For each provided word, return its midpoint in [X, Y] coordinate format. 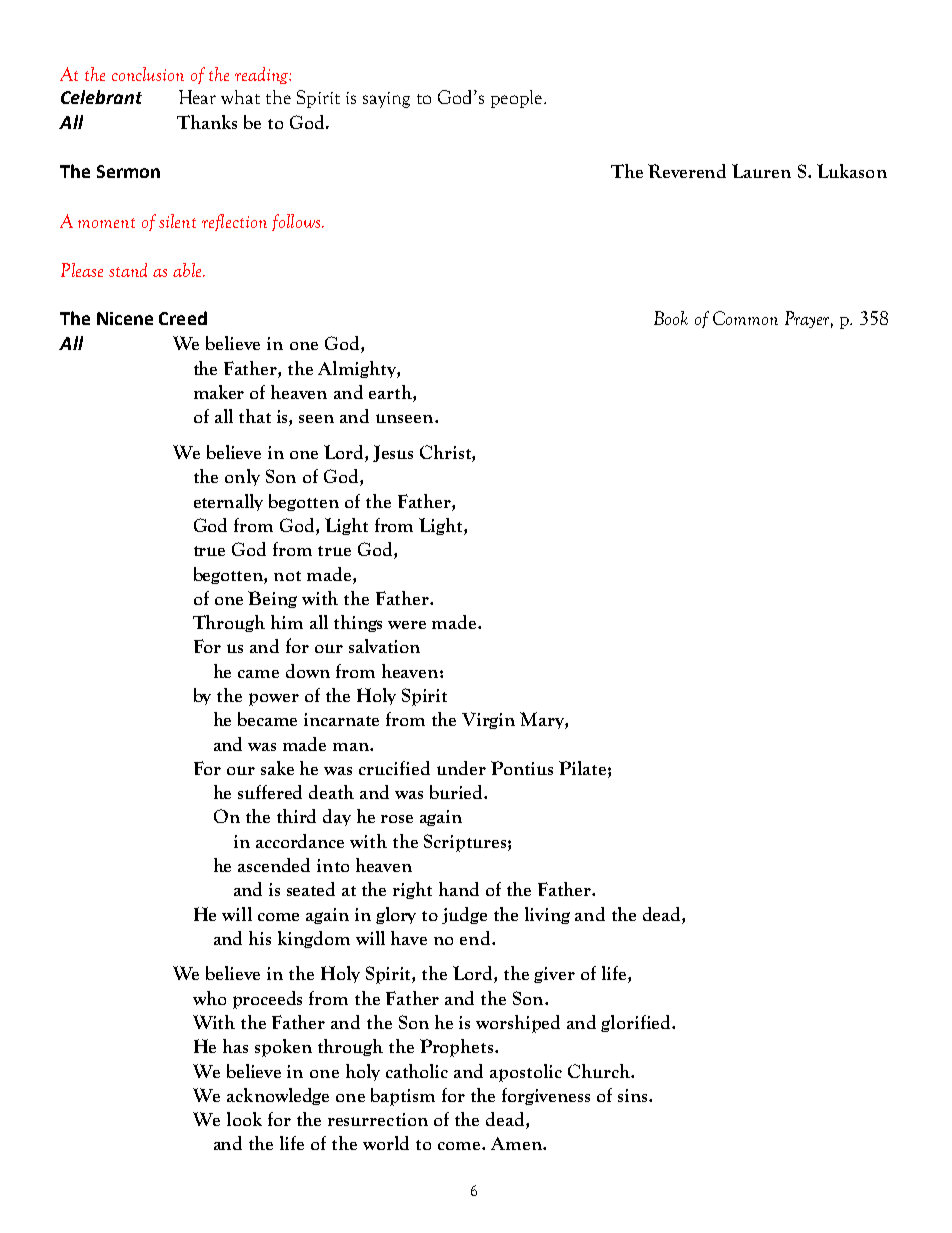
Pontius [522, 768]
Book [671, 318]
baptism [403, 1097]
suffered [270, 792]
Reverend [687, 171]
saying [386, 100]
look [244, 1119]
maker [219, 392]
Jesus [393, 453]
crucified [394, 768]
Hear [197, 97]
